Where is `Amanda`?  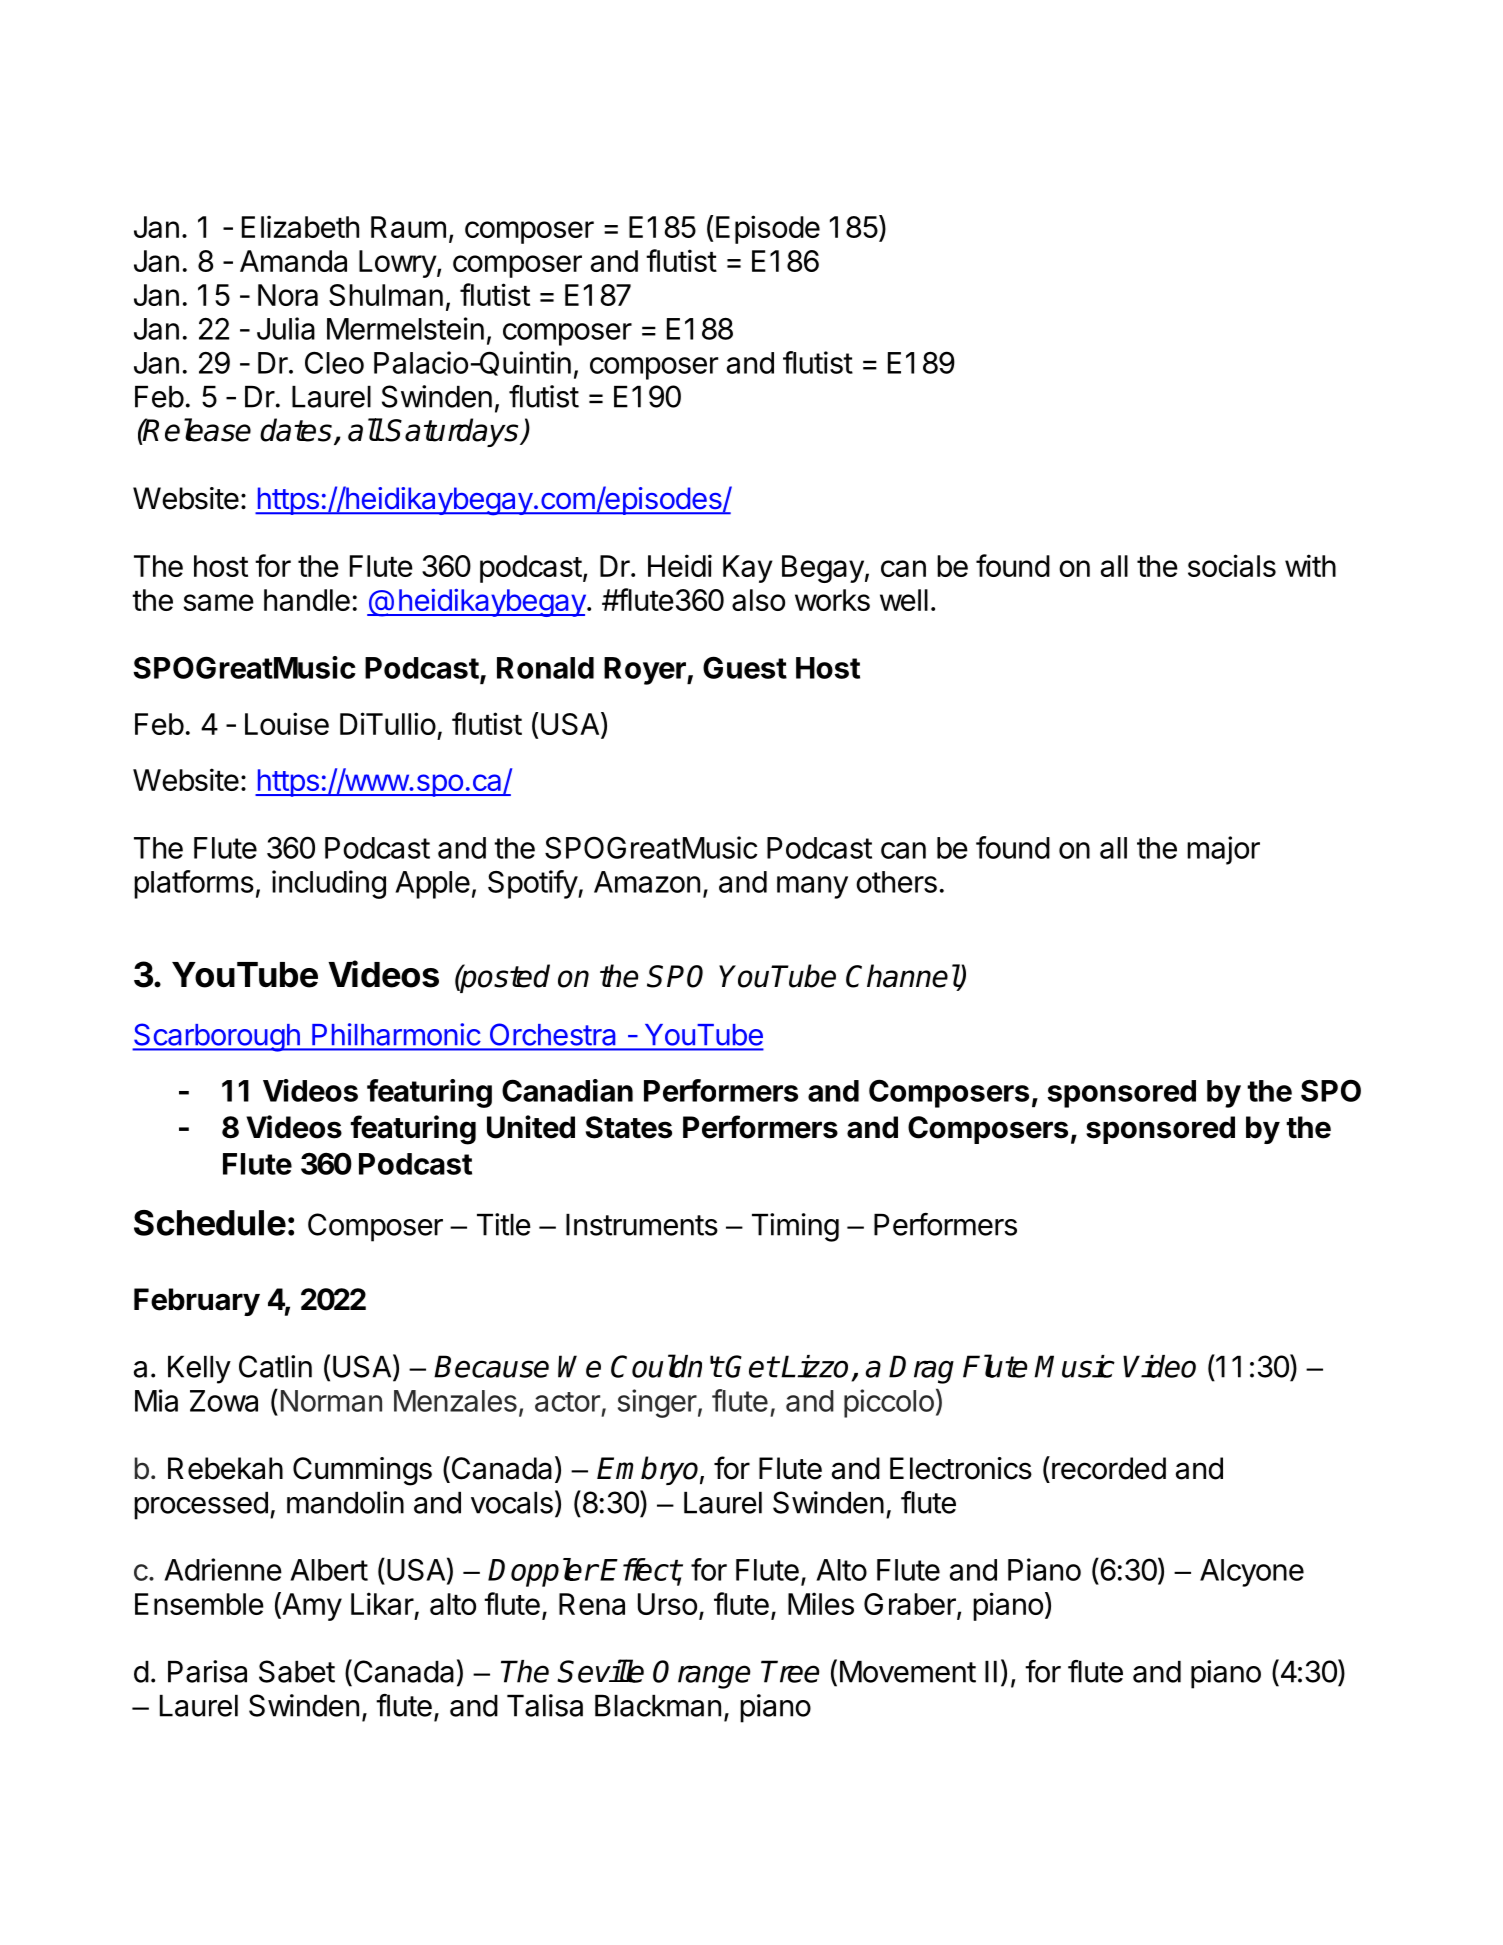 Amanda is located at coordinates (293, 261).
